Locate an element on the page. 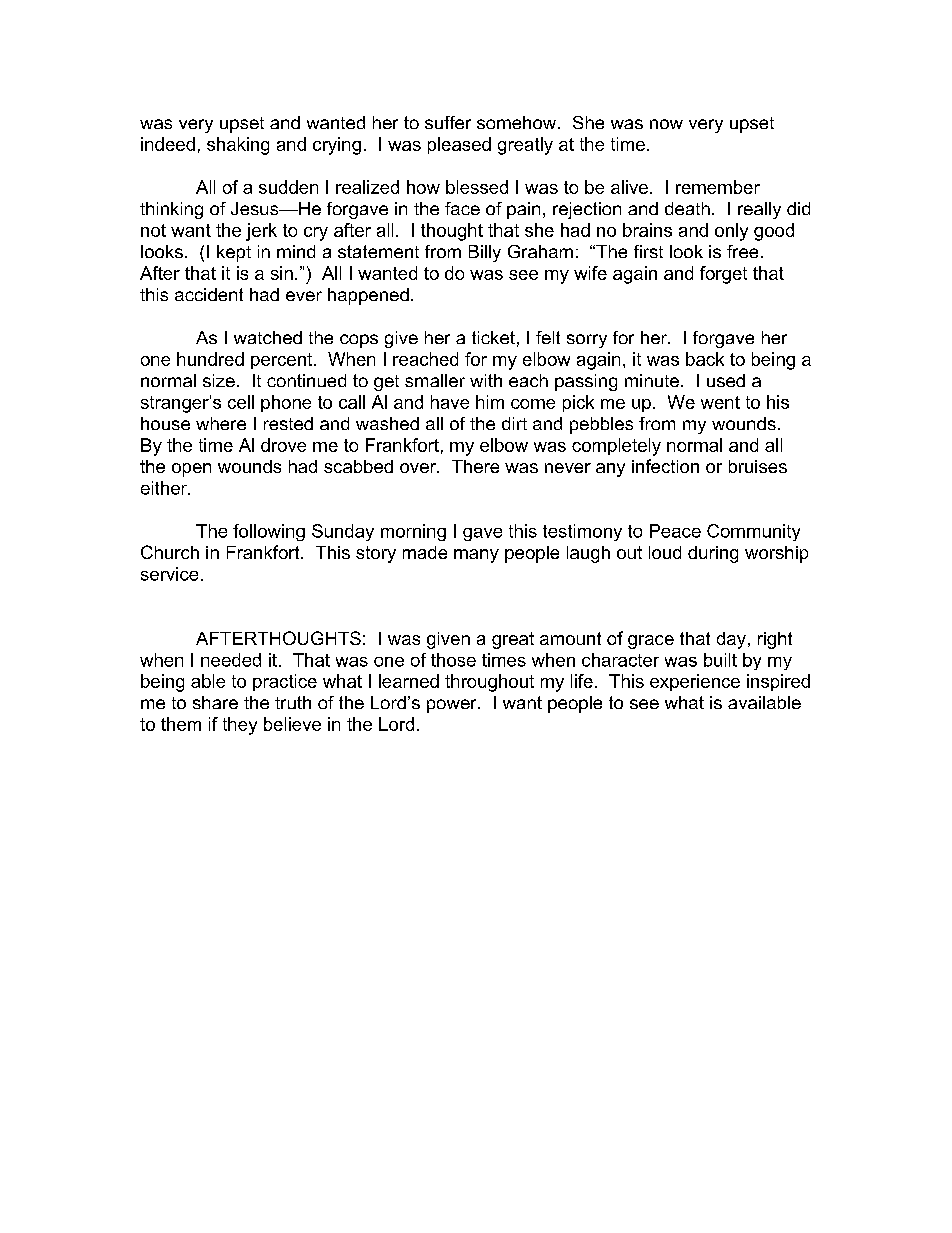  share is located at coordinates (215, 702).
